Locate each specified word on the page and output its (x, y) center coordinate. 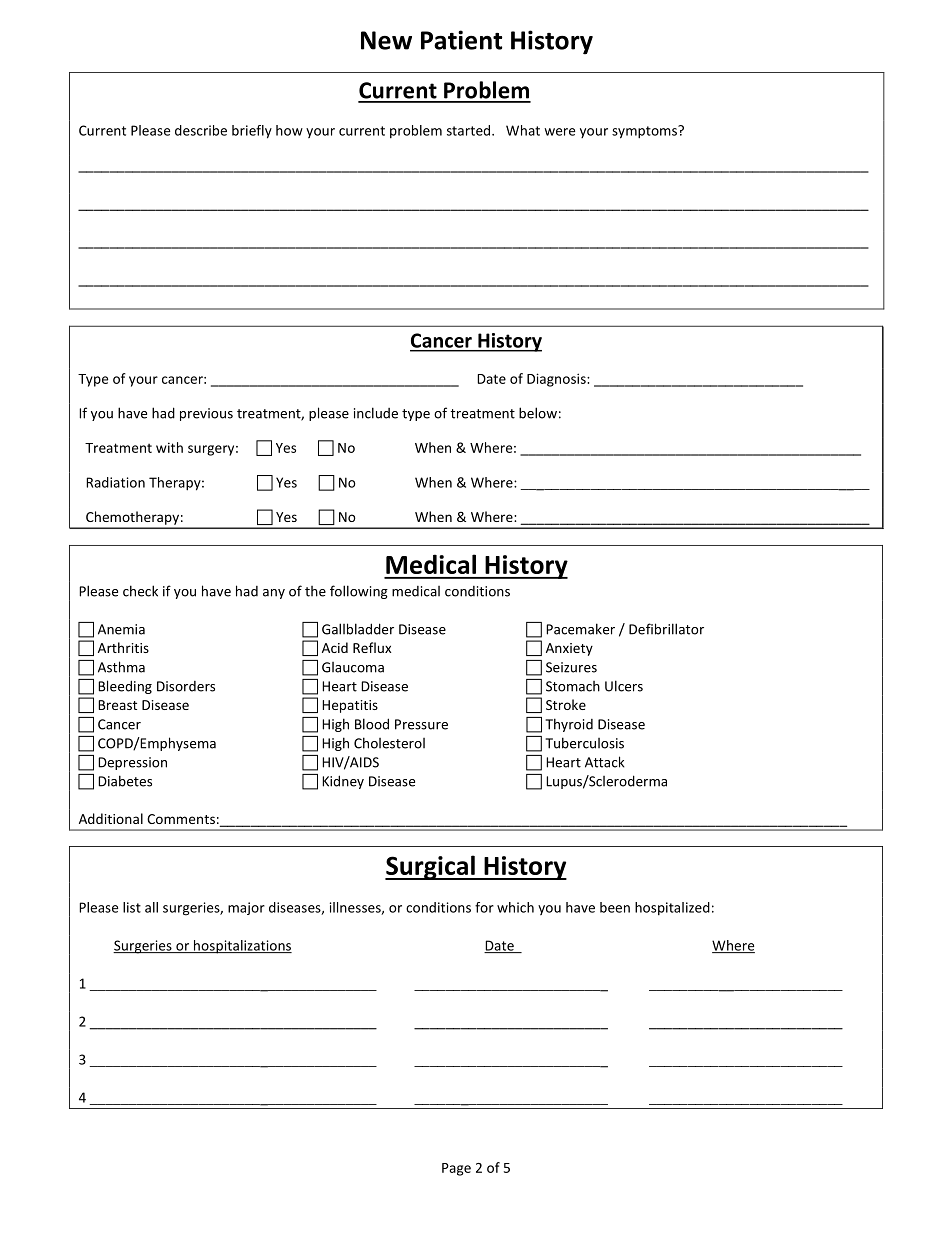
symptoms (645, 132)
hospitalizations (242, 947)
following (359, 592)
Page (456, 1169)
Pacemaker (580, 629)
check (140, 591)
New (386, 40)
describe (201, 130)
